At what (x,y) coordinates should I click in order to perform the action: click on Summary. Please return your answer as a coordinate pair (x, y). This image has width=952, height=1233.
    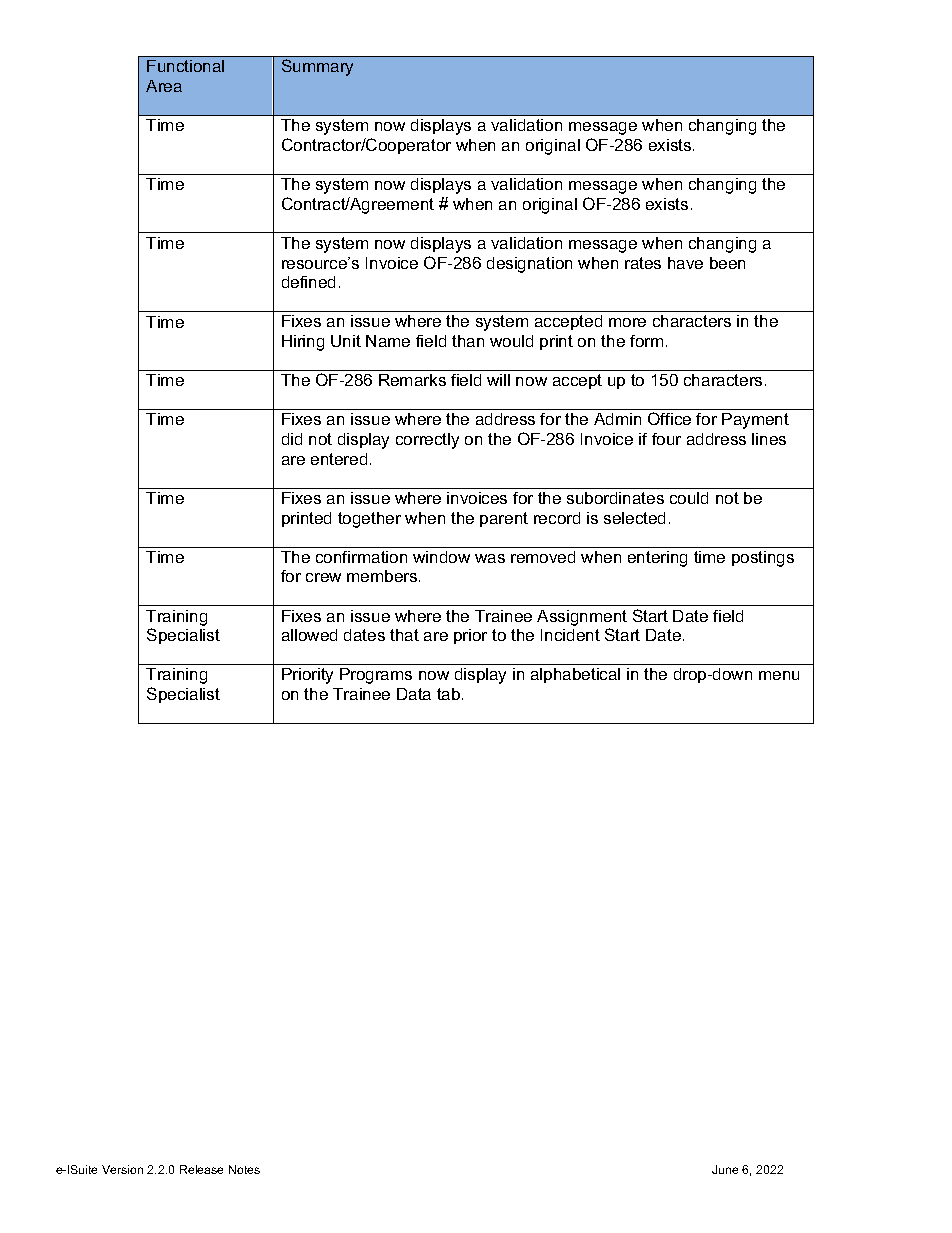
    Looking at the image, I should click on (317, 67).
